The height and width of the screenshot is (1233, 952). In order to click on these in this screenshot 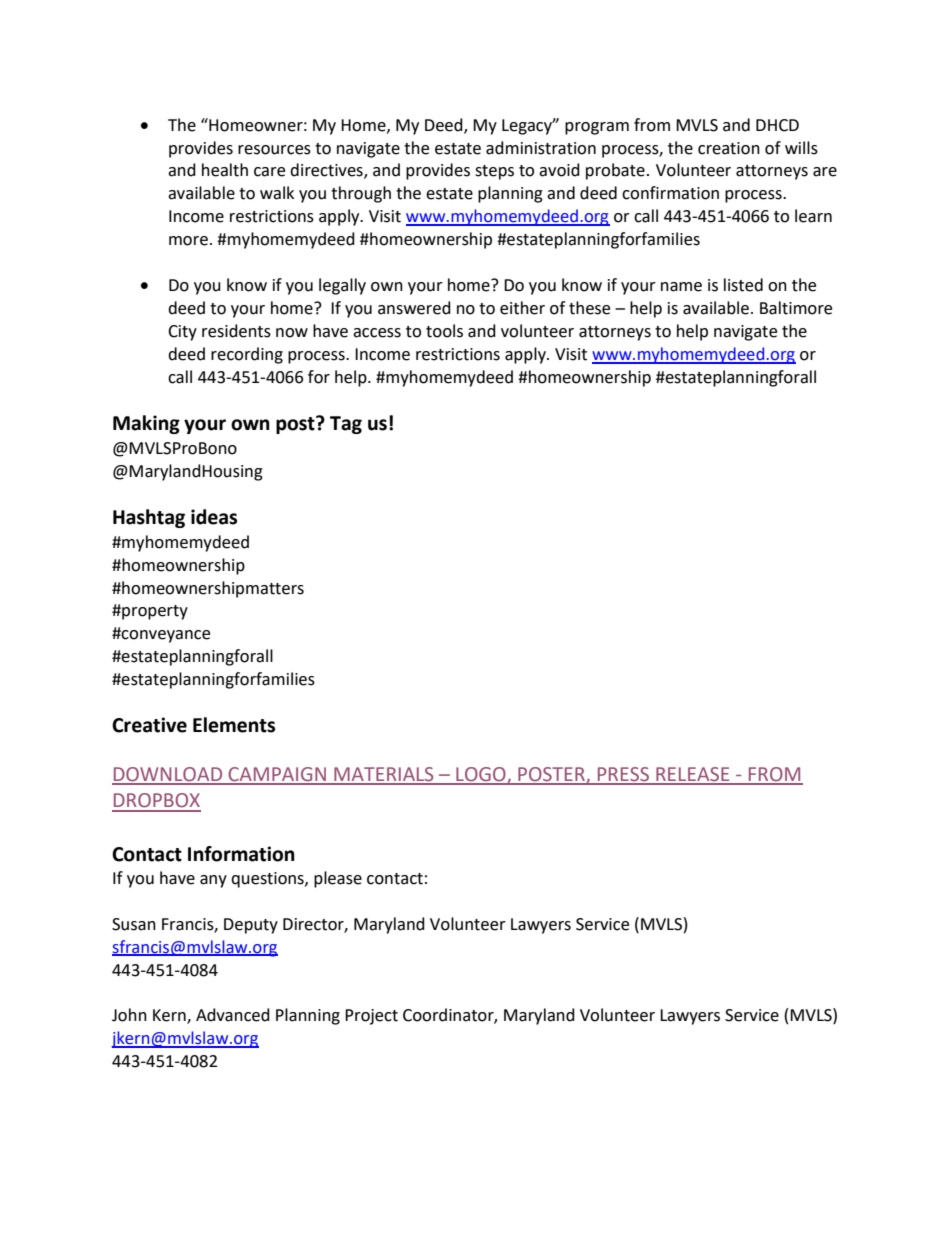, I will do `click(589, 308)`.
